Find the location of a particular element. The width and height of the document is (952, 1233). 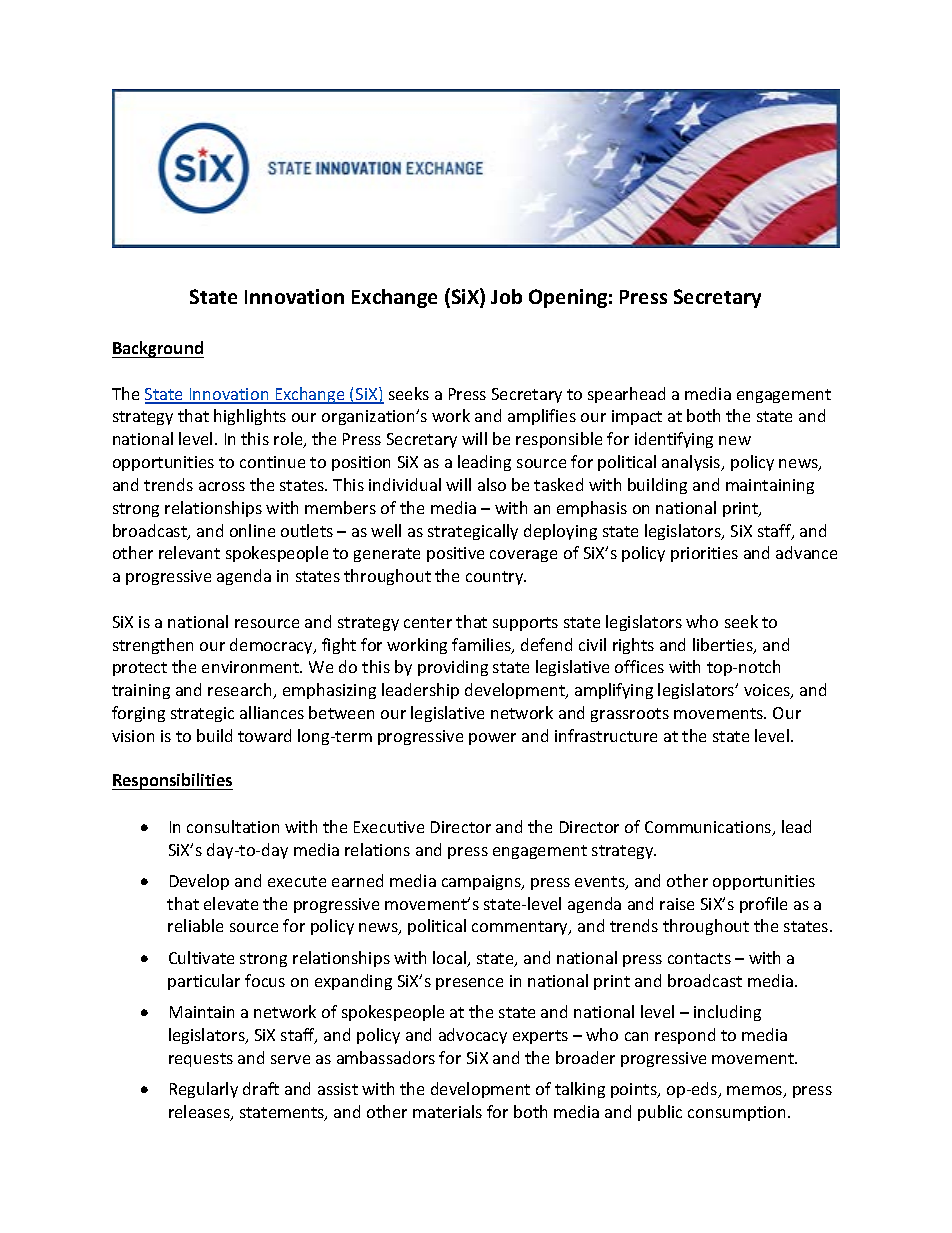

Job is located at coordinates (506, 296).
